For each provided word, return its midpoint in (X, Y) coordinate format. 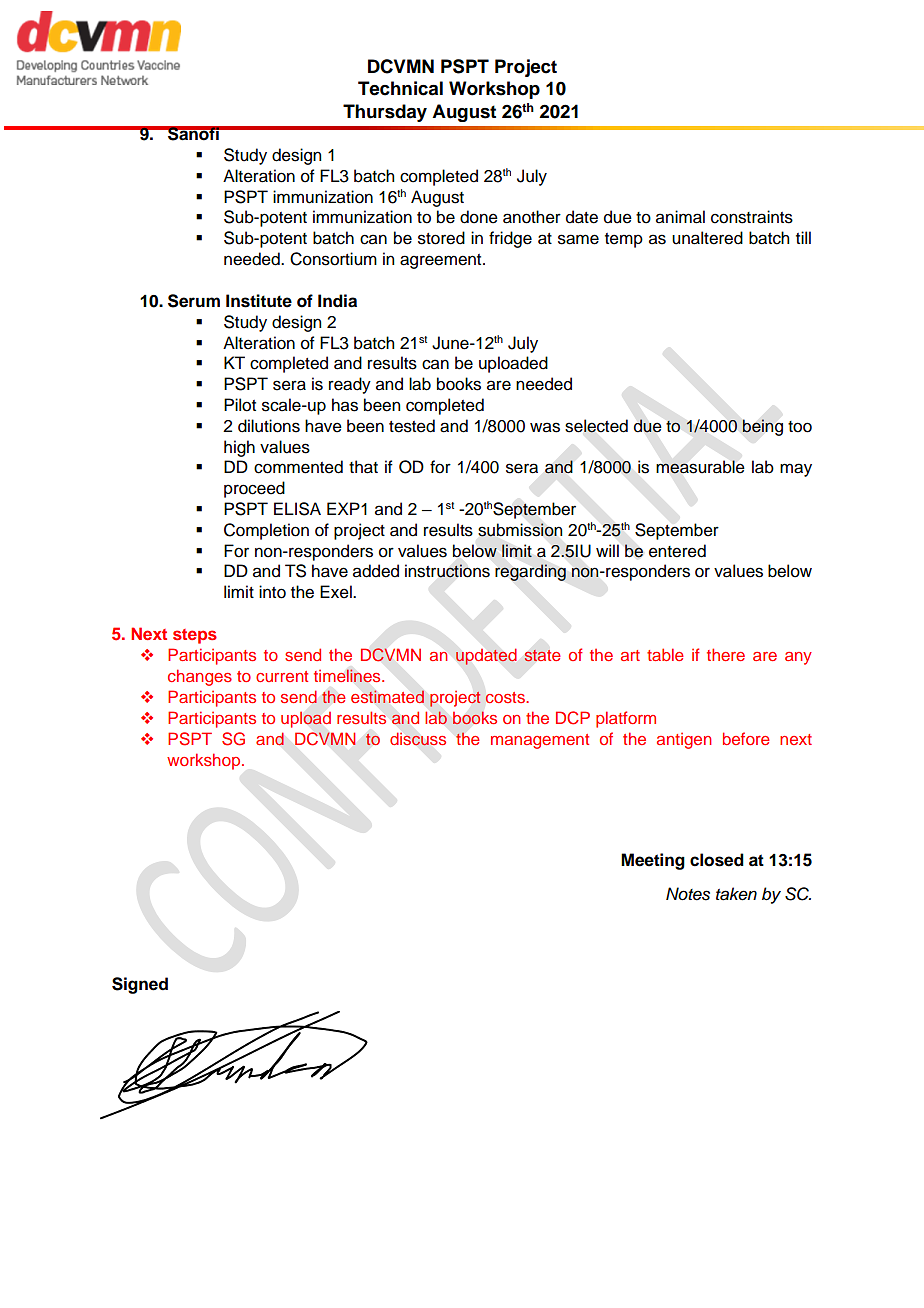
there (726, 654)
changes (200, 677)
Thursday (385, 113)
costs (506, 697)
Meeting (653, 861)
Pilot (240, 405)
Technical (400, 88)
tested (412, 426)
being (762, 427)
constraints (752, 217)
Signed (140, 985)
